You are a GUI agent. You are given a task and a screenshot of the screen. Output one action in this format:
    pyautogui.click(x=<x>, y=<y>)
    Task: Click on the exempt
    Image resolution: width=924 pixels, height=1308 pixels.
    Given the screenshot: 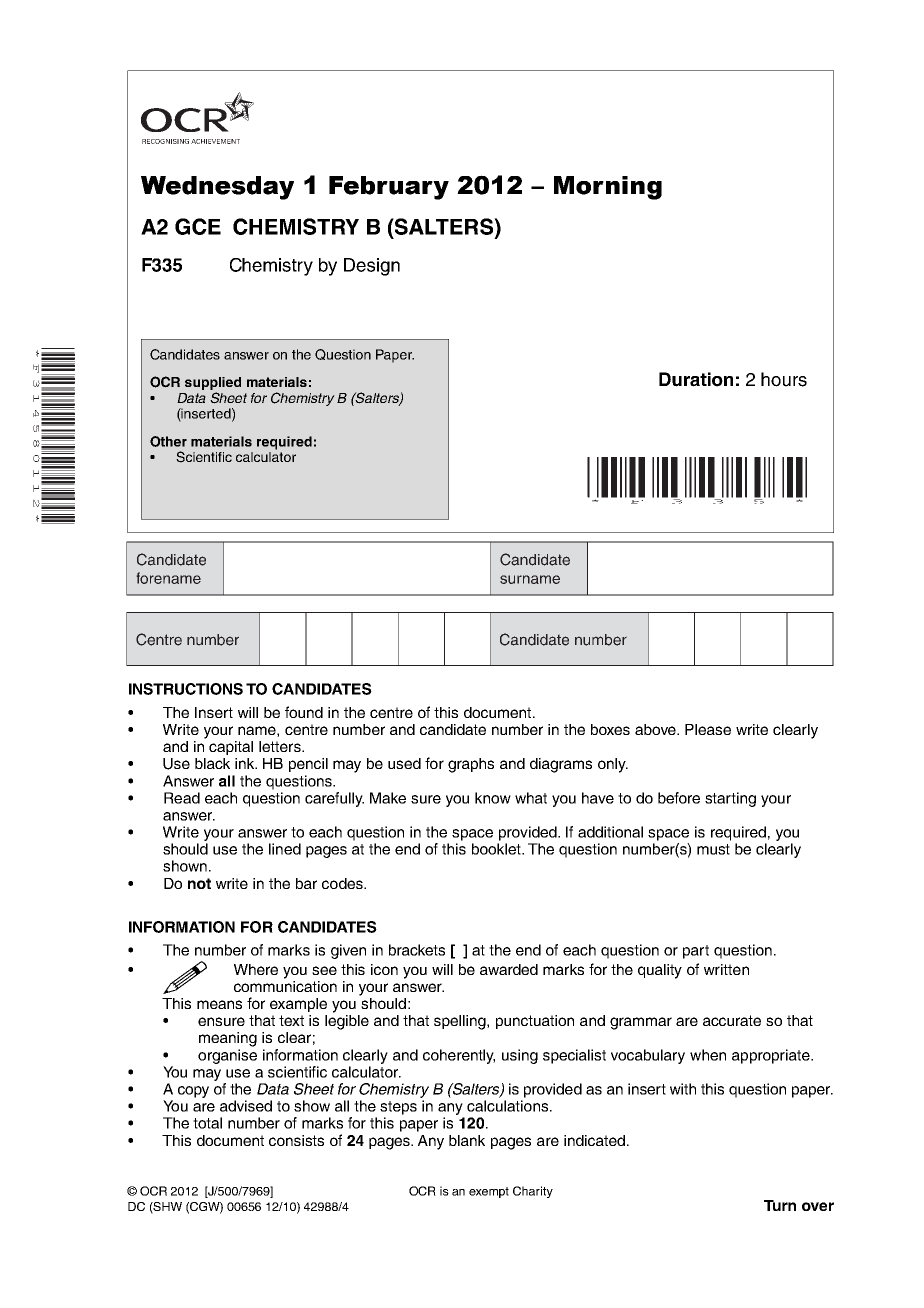 What is the action you would take?
    pyautogui.click(x=489, y=1192)
